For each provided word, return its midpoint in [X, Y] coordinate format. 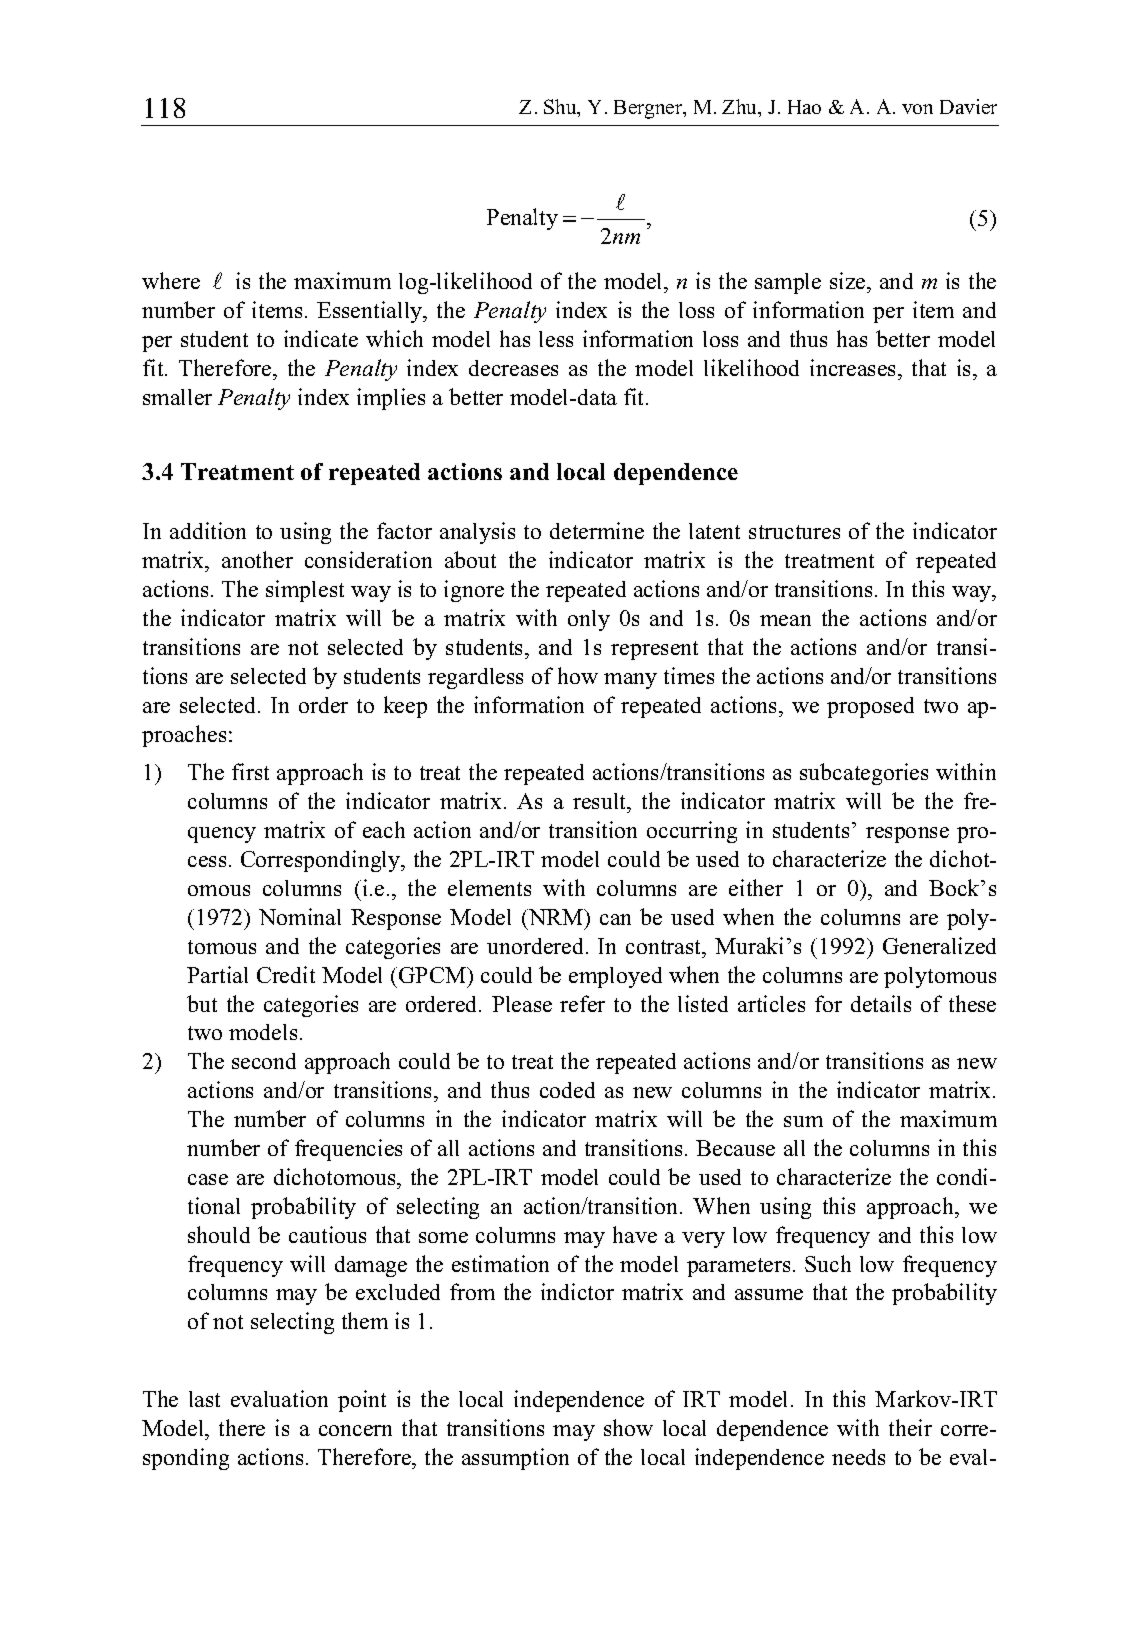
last [204, 1399]
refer [582, 1003]
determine [597, 530]
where [171, 280]
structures [794, 532]
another [257, 559]
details [881, 1003]
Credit [286, 974]
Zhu [741, 108]
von [917, 109]
